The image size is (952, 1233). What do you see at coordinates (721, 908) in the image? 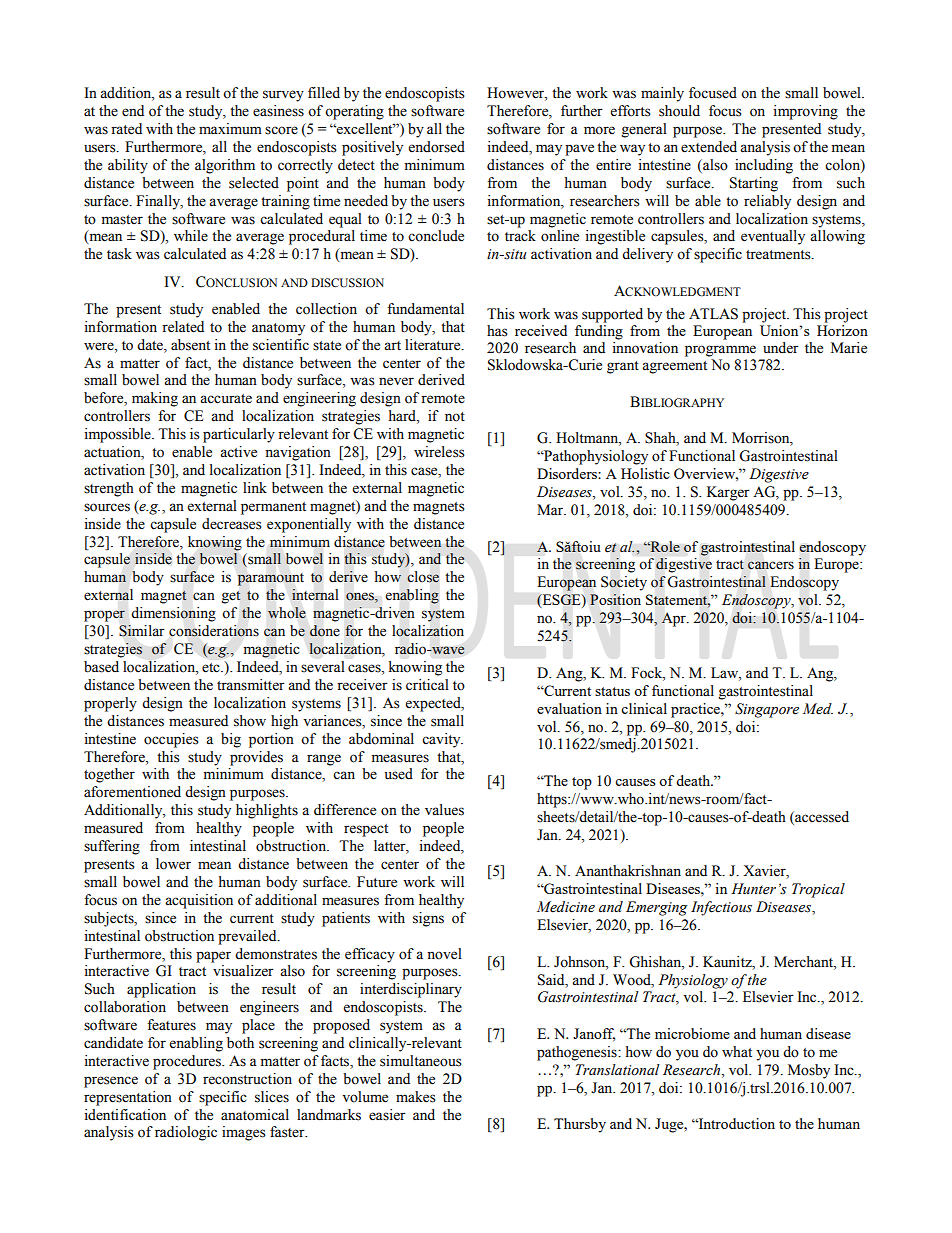
I see `Infectious` at bounding box center [721, 908].
